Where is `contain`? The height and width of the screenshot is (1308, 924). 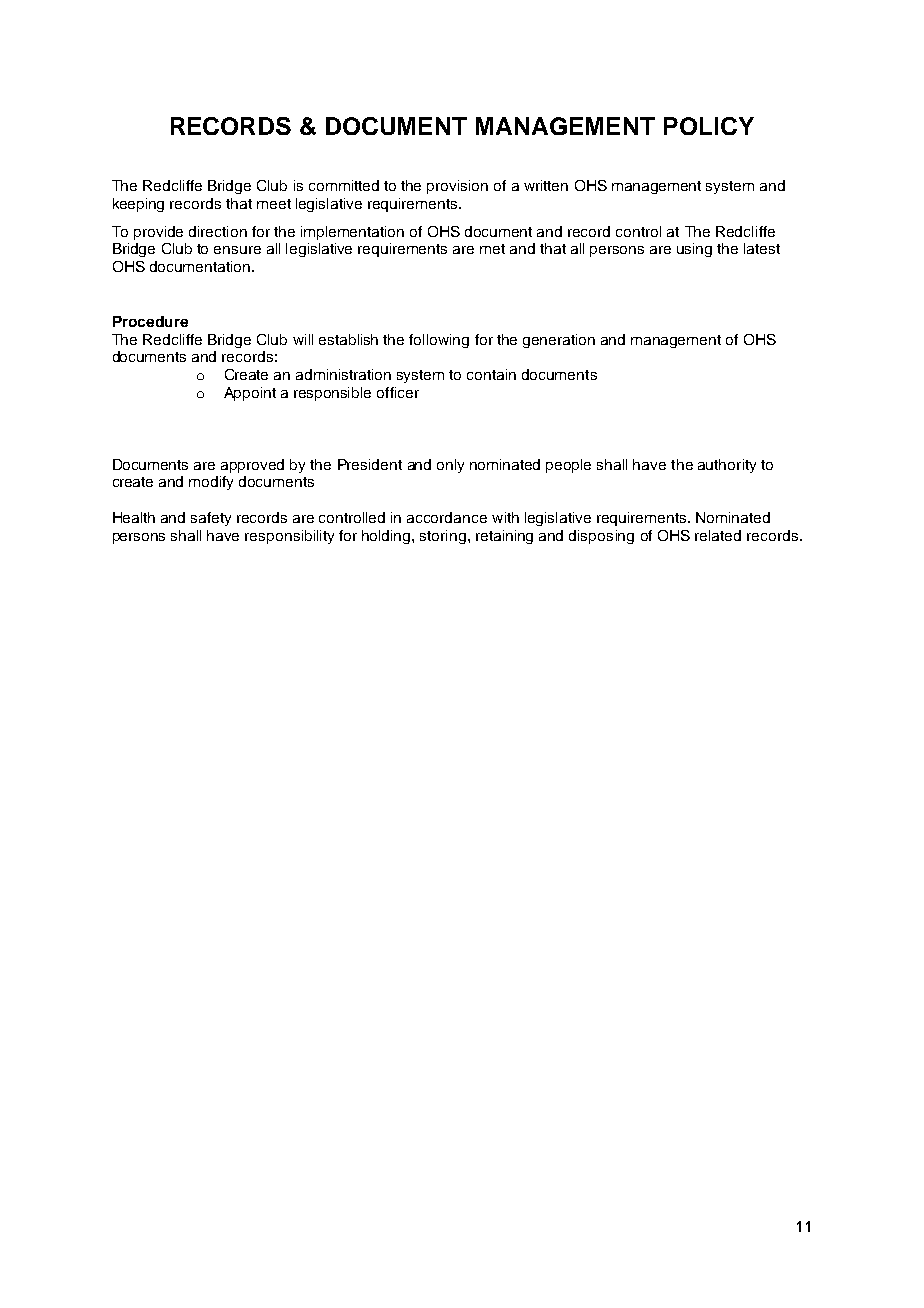 contain is located at coordinates (491, 374).
